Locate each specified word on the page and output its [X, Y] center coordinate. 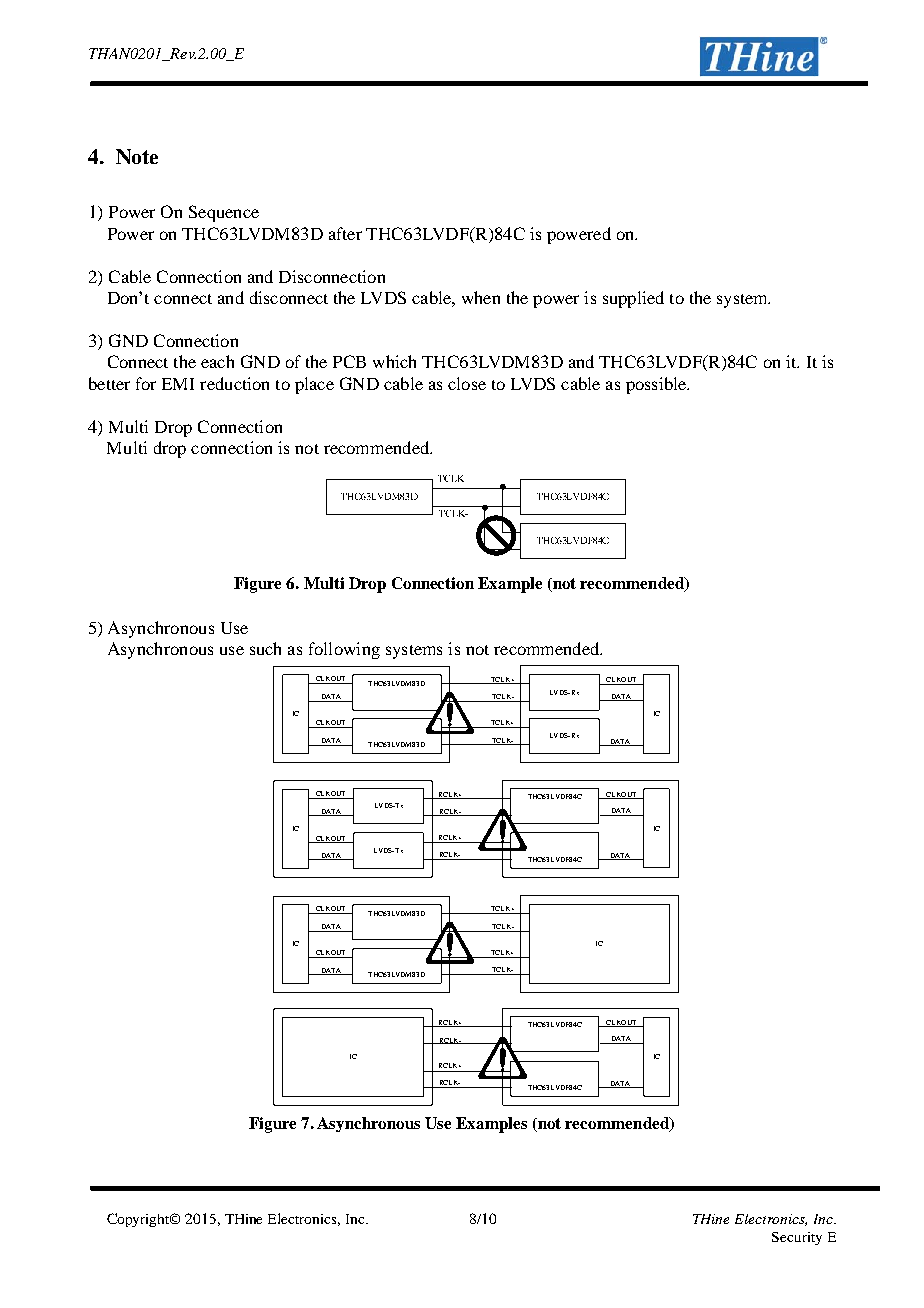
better [109, 383]
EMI [178, 384]
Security [797, 1238]
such [265, 648]
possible [657, 385]
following [344, 650]
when [481, 297]
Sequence [224, 213]
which [394, 361]
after [345, 233]
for [146, 383]
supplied [633, 299]
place [314, 385]
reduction [234, 383]
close [467, 383]
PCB [349, 361]
